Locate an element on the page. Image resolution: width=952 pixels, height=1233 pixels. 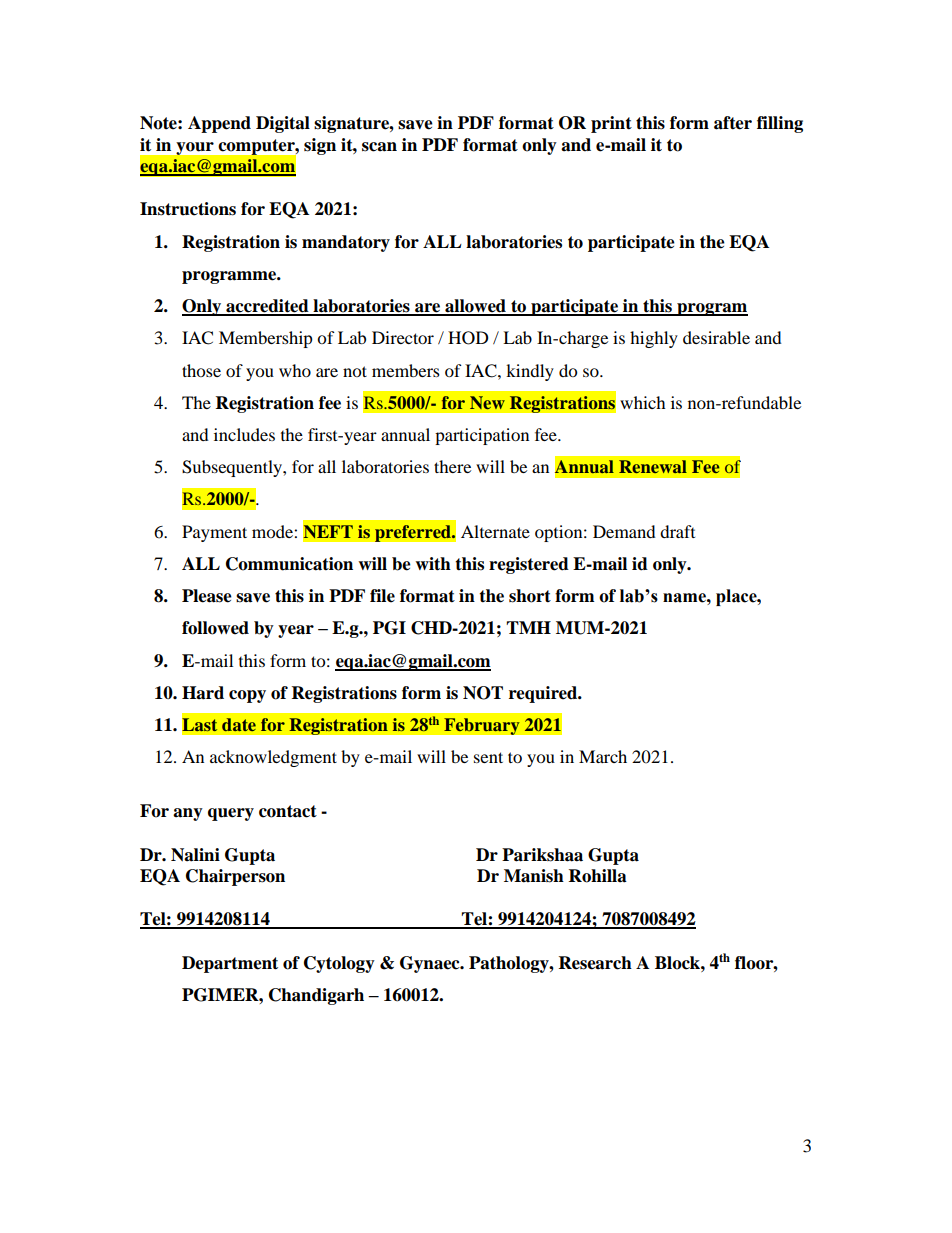
Digital is located at coordinates (283, 124).
